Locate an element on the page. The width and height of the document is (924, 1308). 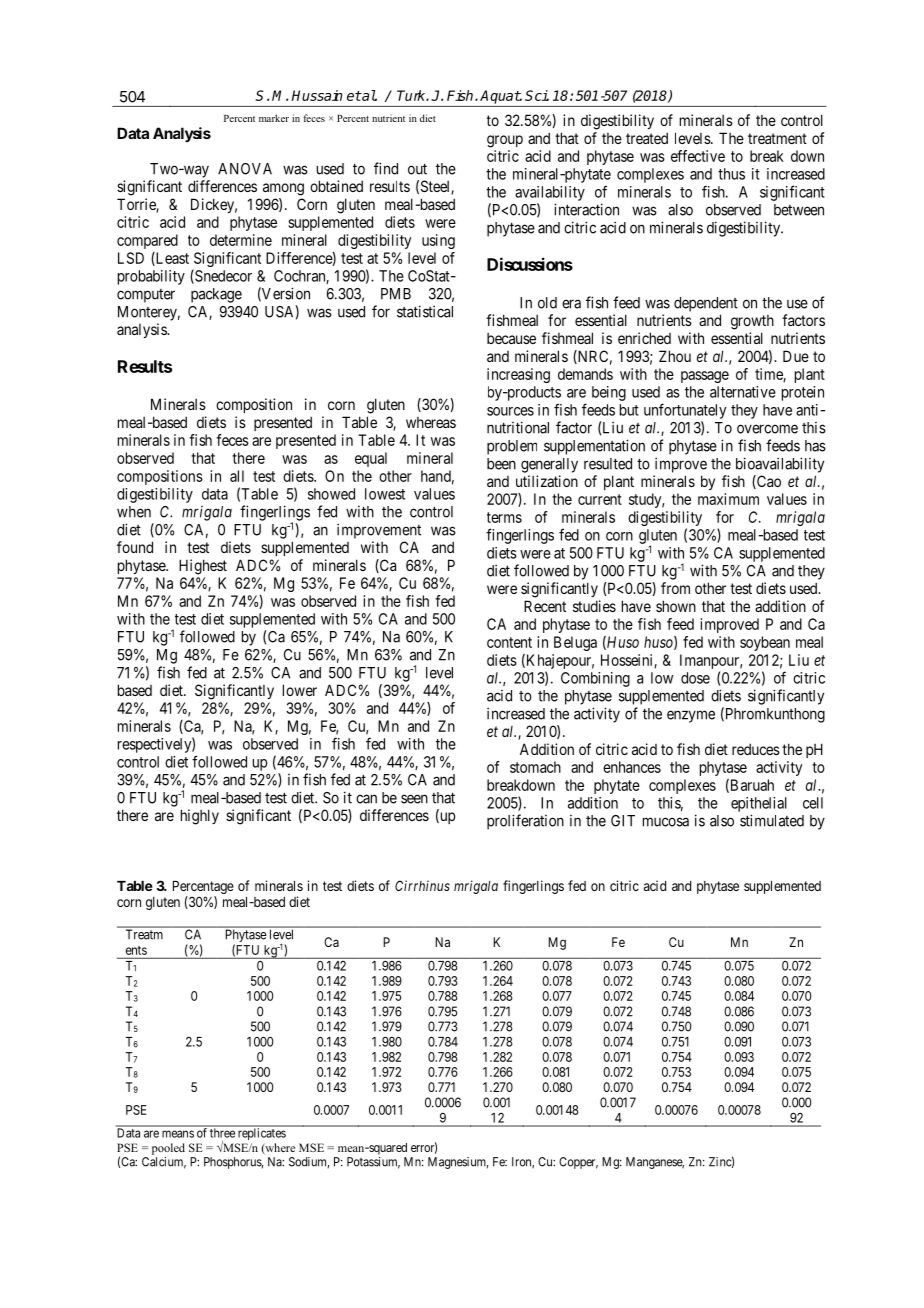
when is located at coordinates (134, 512).
